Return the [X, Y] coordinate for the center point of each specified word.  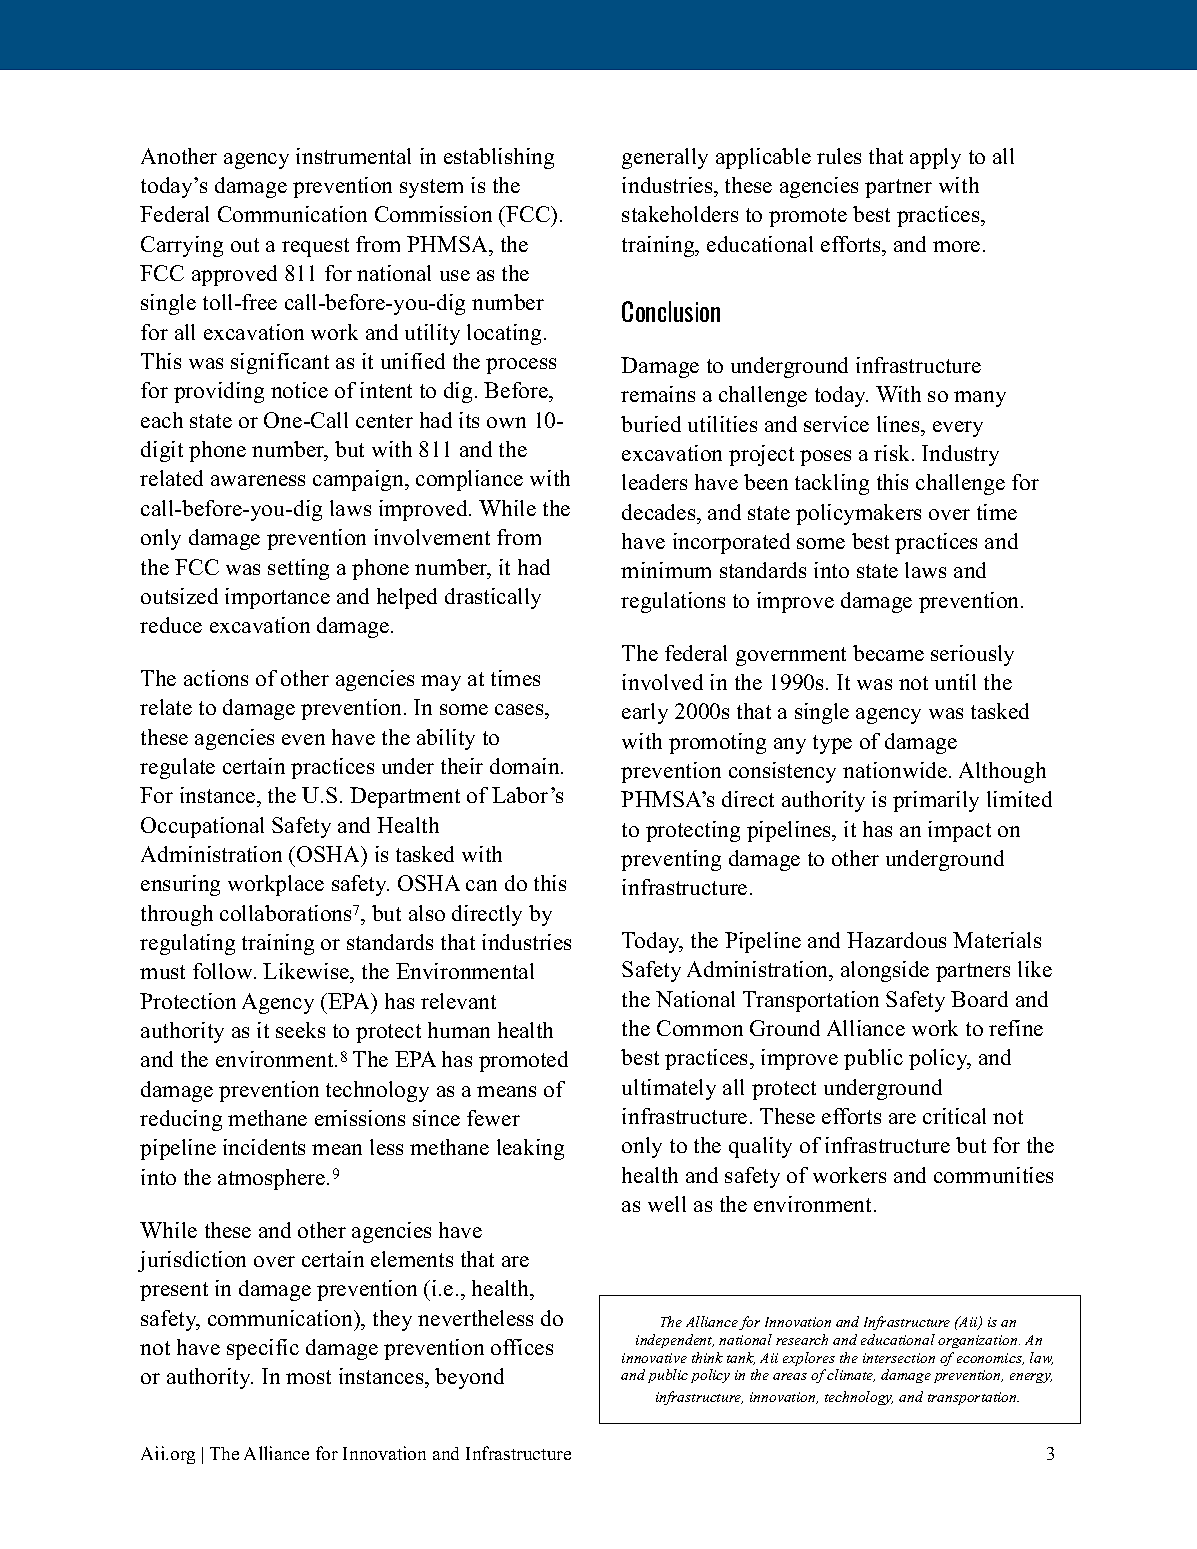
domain [526, 766]
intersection [899, 1358]
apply [935, 158]
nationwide [896, 770]
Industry [960, 455]
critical [954, 1116]
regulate [177, 768]
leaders [654, 482]
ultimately [669, 1089]
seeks [300, 1030]
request [315, 247]
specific [263, 1349]
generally [665, 158]
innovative [654, 1358]
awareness [258, 480]
